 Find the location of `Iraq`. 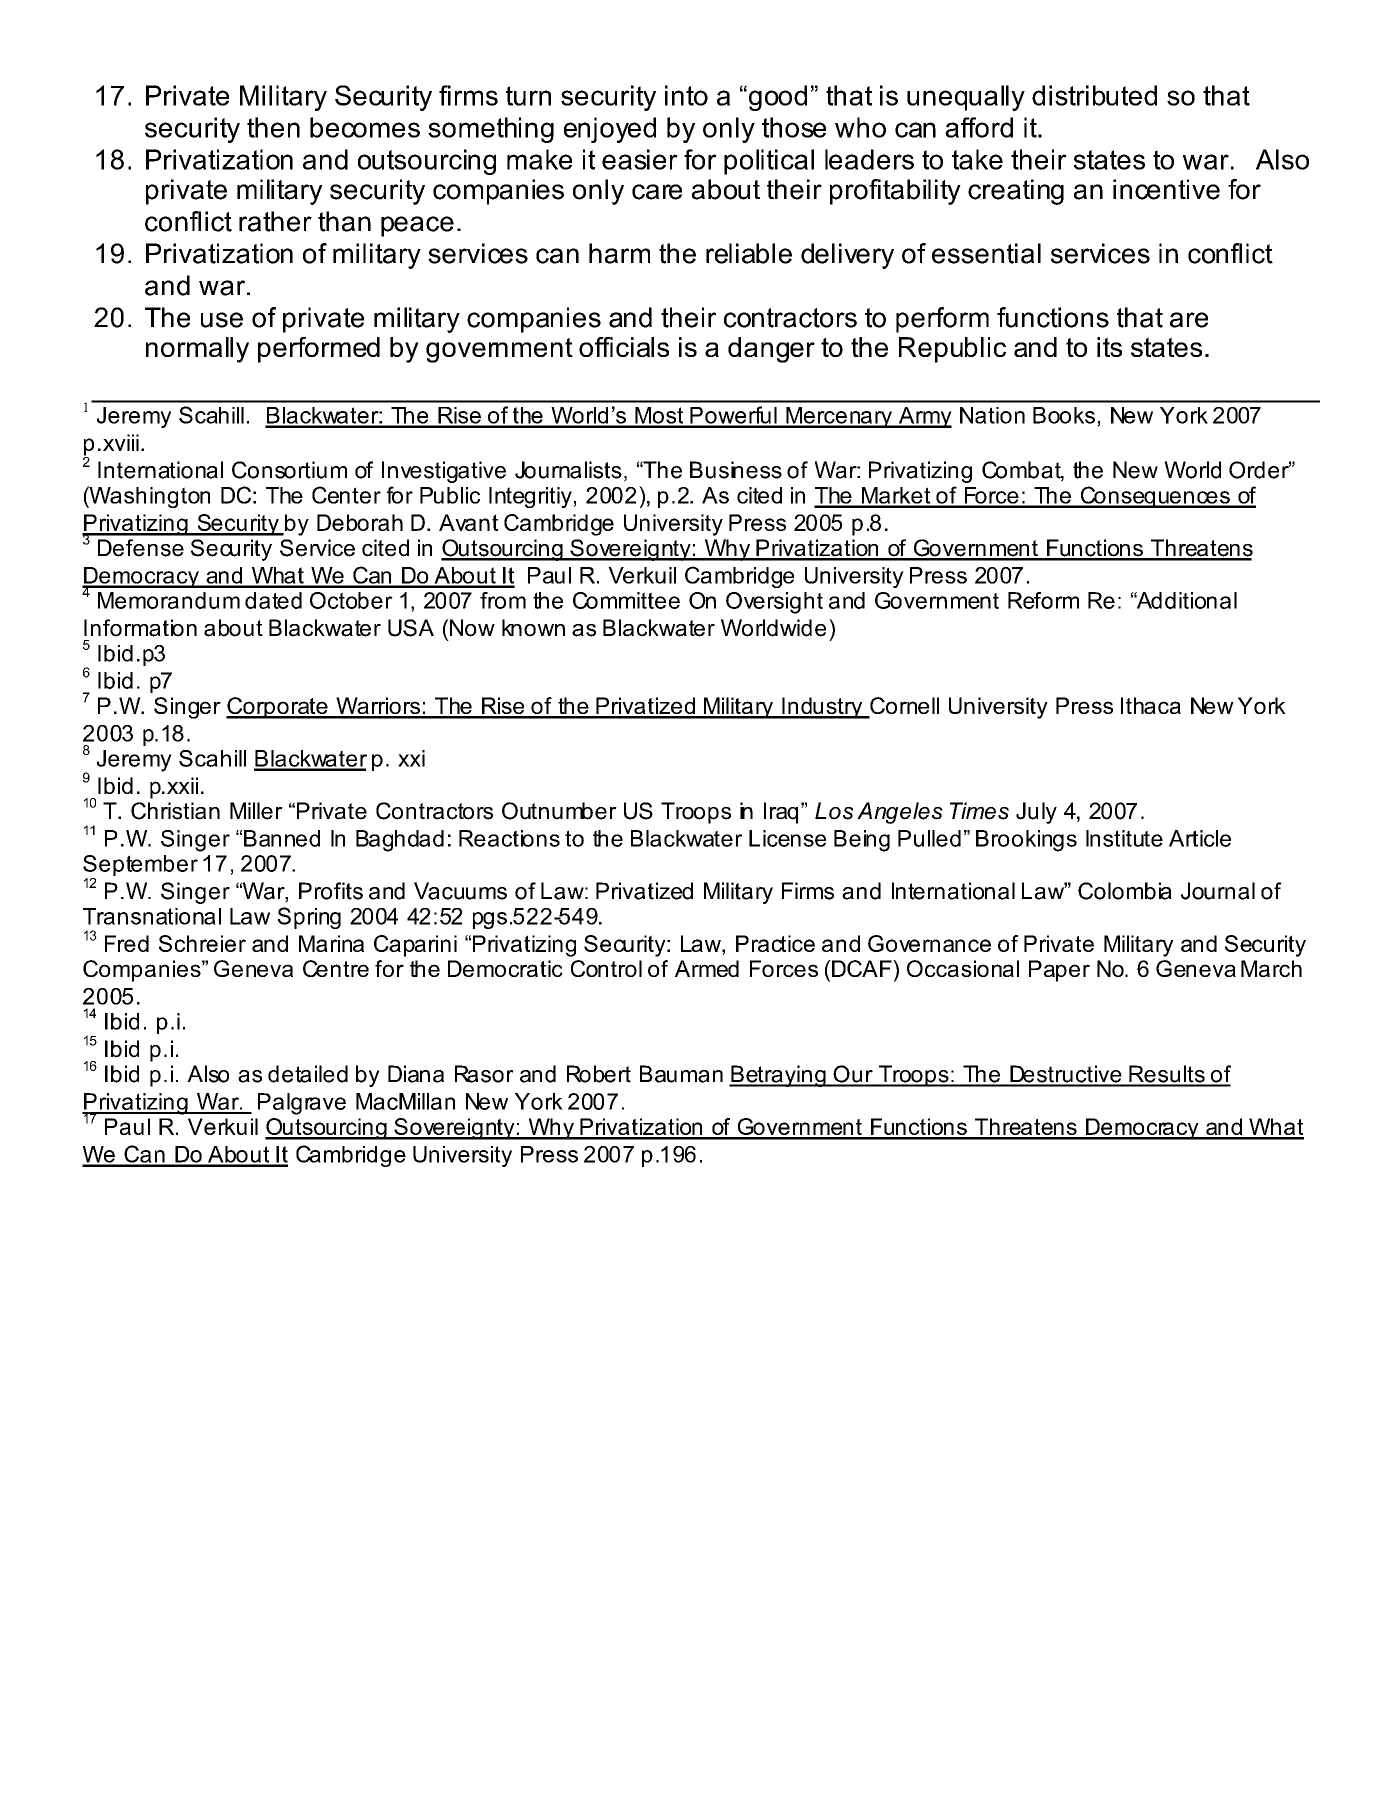

Iraq is located at coordinates (781, 813).
